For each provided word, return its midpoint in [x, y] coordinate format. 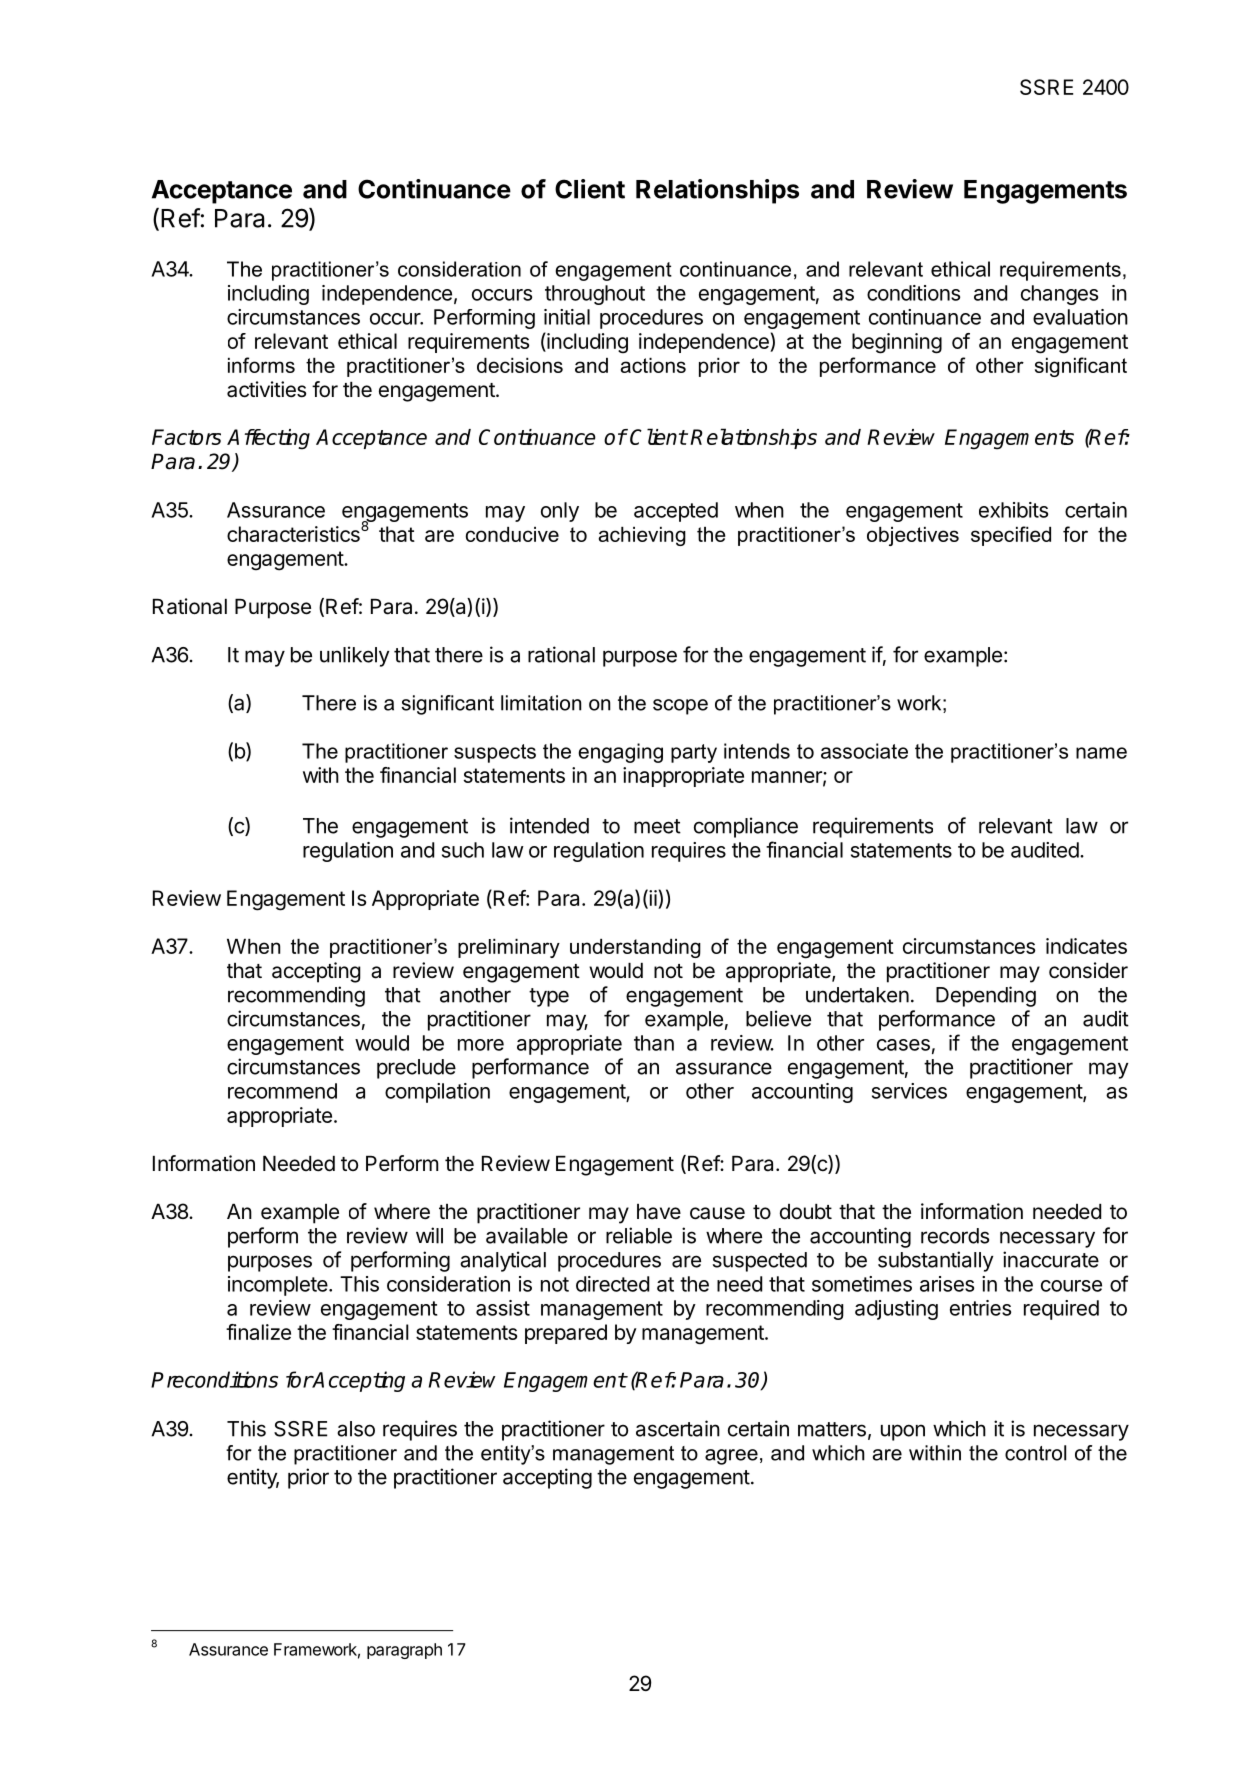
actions [653, 365]
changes [1059, 295]
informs [261, 365]
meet [657, 826]
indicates [1086, 946]
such [463, 850]
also [356, 1429]
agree [731, 1457]
